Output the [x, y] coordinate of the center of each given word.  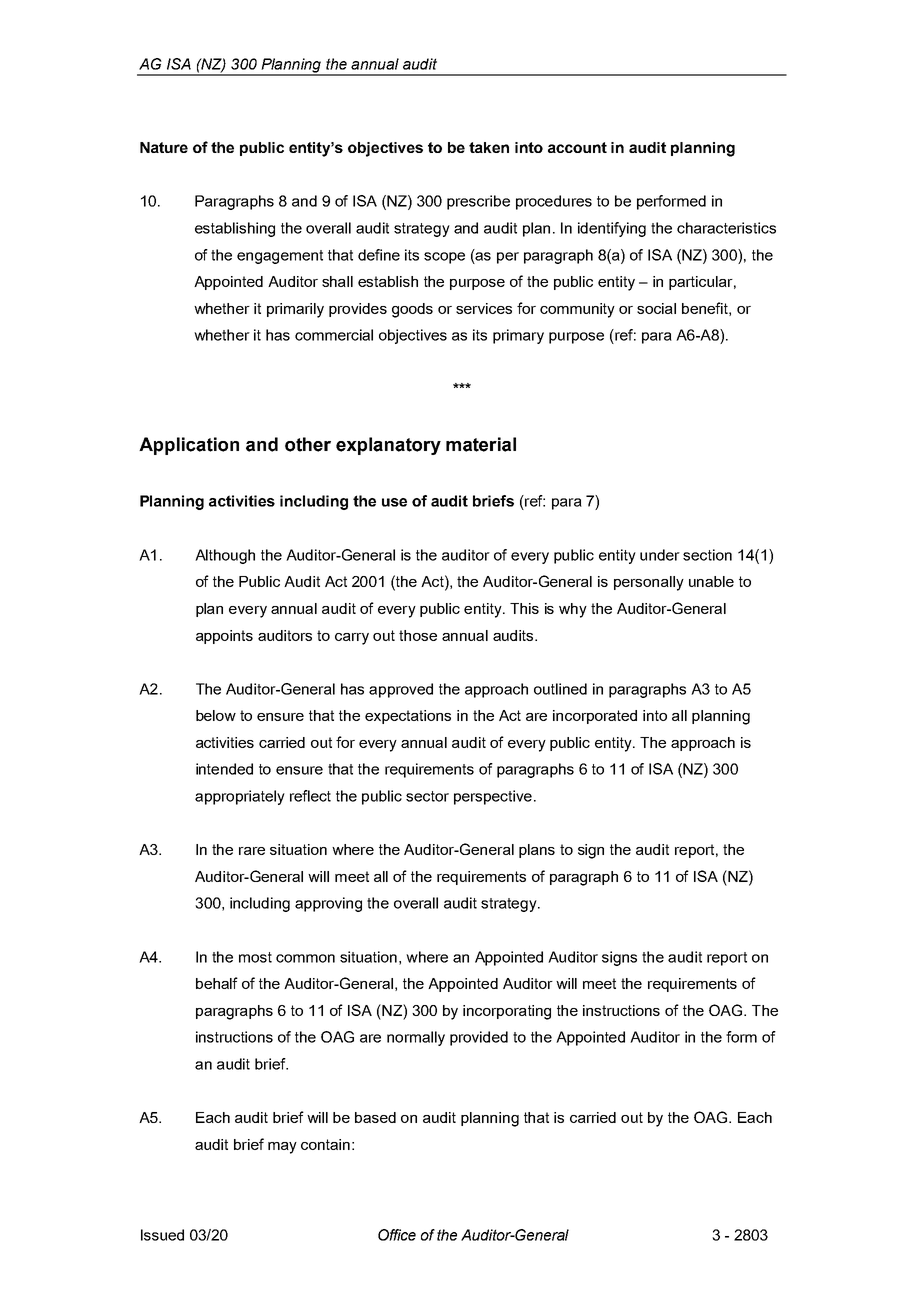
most [255, 957]
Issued [162, 1235]
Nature [164, 147]
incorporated [595, 717]
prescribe [478, 202]
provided [479, 1038]
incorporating [507, 1012]
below [216, 715]
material [481, 444]
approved [401, 690]
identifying [612, 229]
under [660, 555]
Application [189, 446]
